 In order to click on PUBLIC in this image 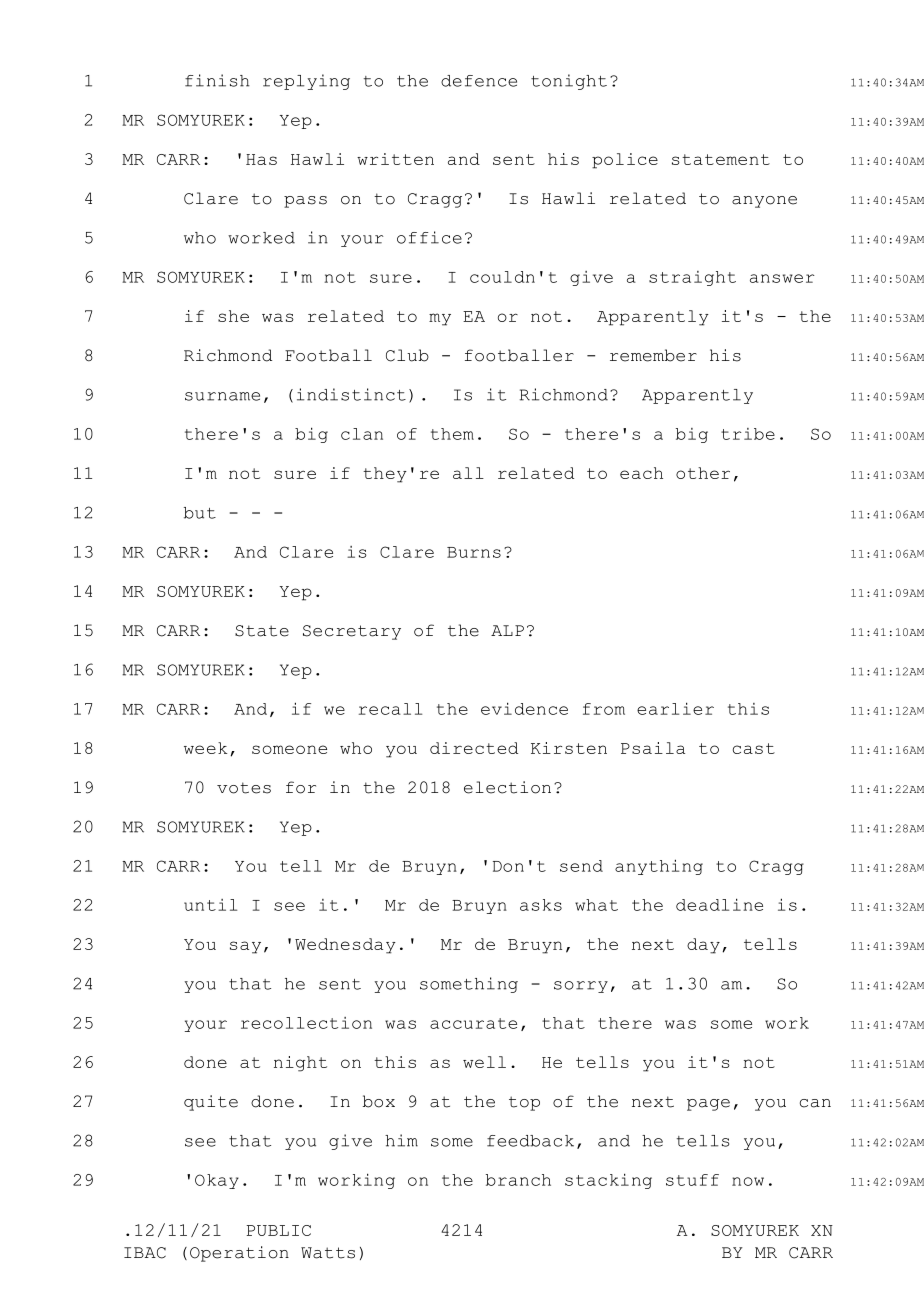, I will do `click(278, 1230)`.
